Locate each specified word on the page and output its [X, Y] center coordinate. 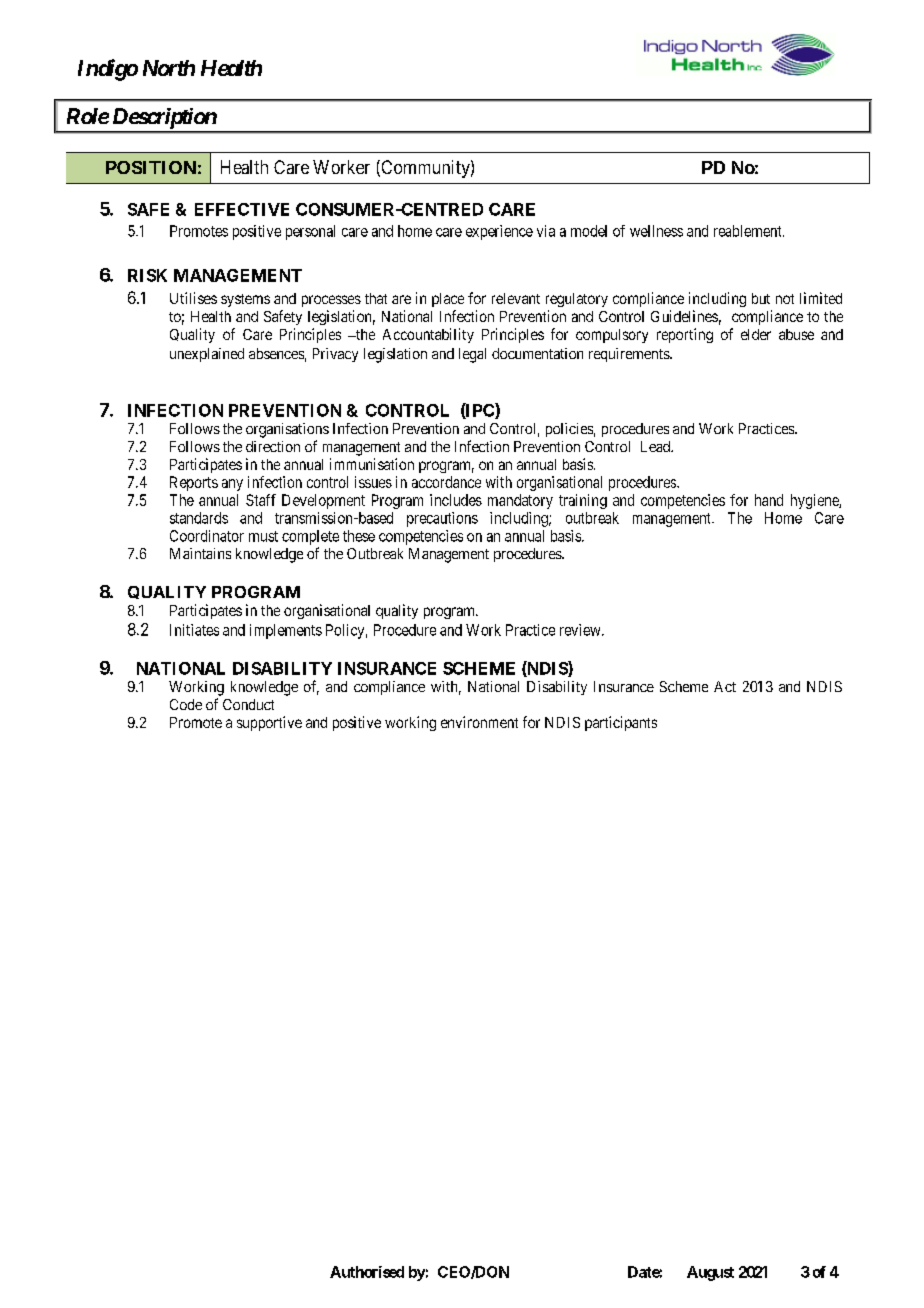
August [710, 1273]
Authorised [367, 1272]
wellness [656, 231]
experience [499, 232]
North [169, 68]
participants [621, 723]
